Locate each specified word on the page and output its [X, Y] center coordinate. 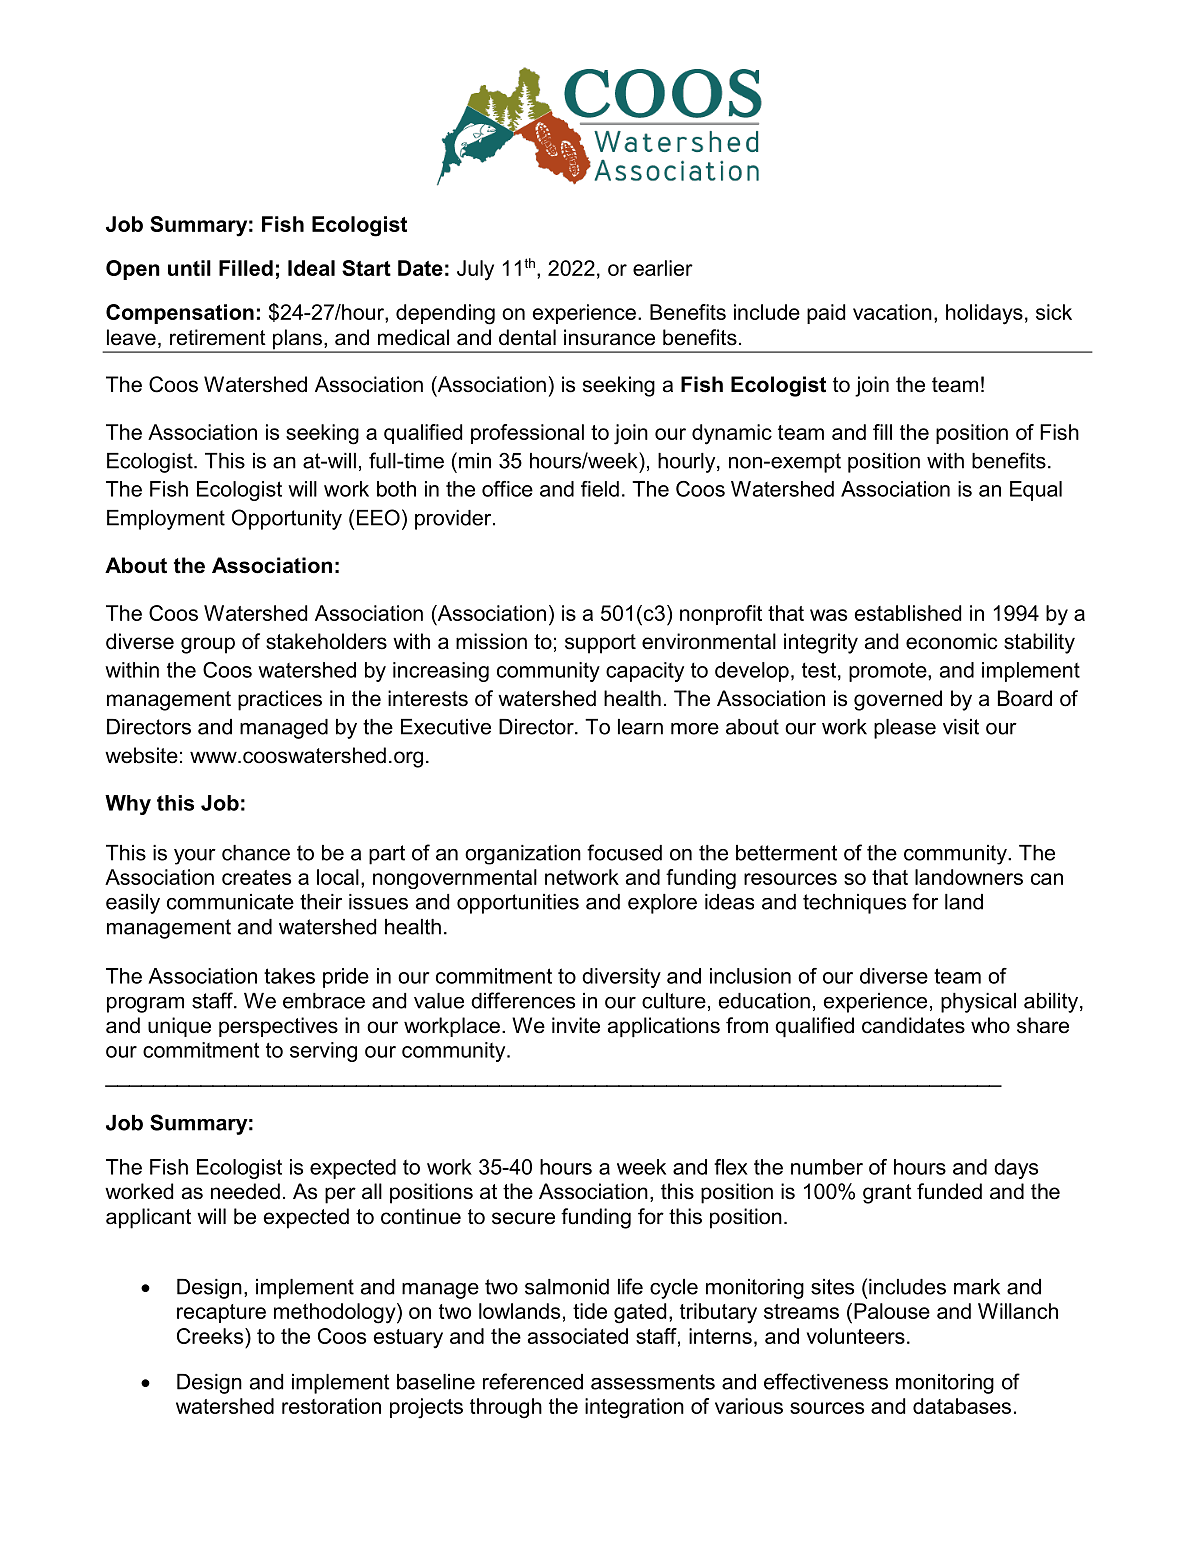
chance [256, 853]
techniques [854, 904]
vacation [892, 312]
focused [624, 852]
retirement [218, 337]
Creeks [211, 1336]
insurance [609, 337]
